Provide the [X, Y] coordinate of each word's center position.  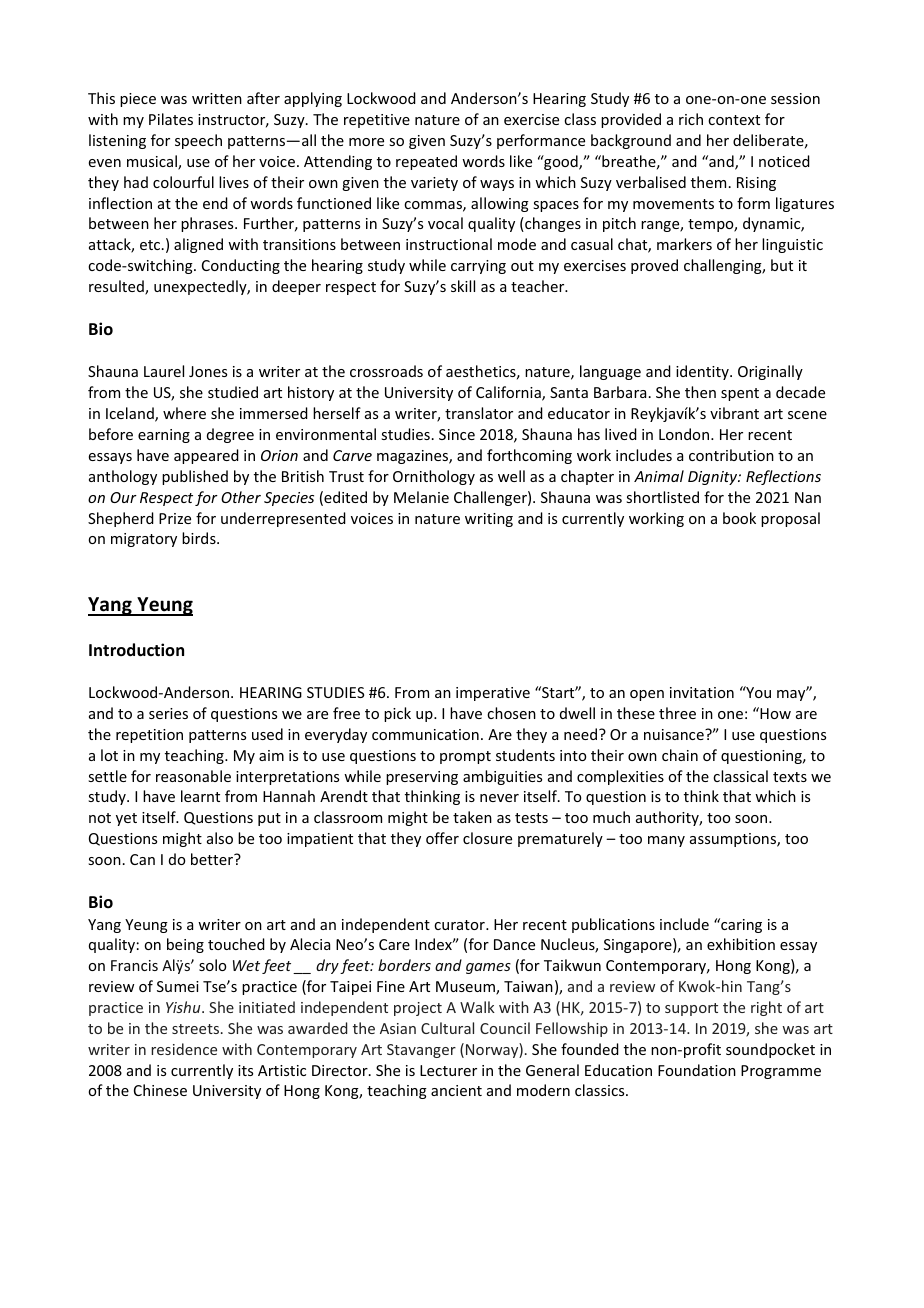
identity [703, 372]
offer [442, 838]
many [666, 841]
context [734, 120]
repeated [426, 162]
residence [184, 1049]
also [220, 838]
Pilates [171, 119]
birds [200, 538]
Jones [208, 371]
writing [489, 520]
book [739, 518]
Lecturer [448, 1070]
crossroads [386, 371]
